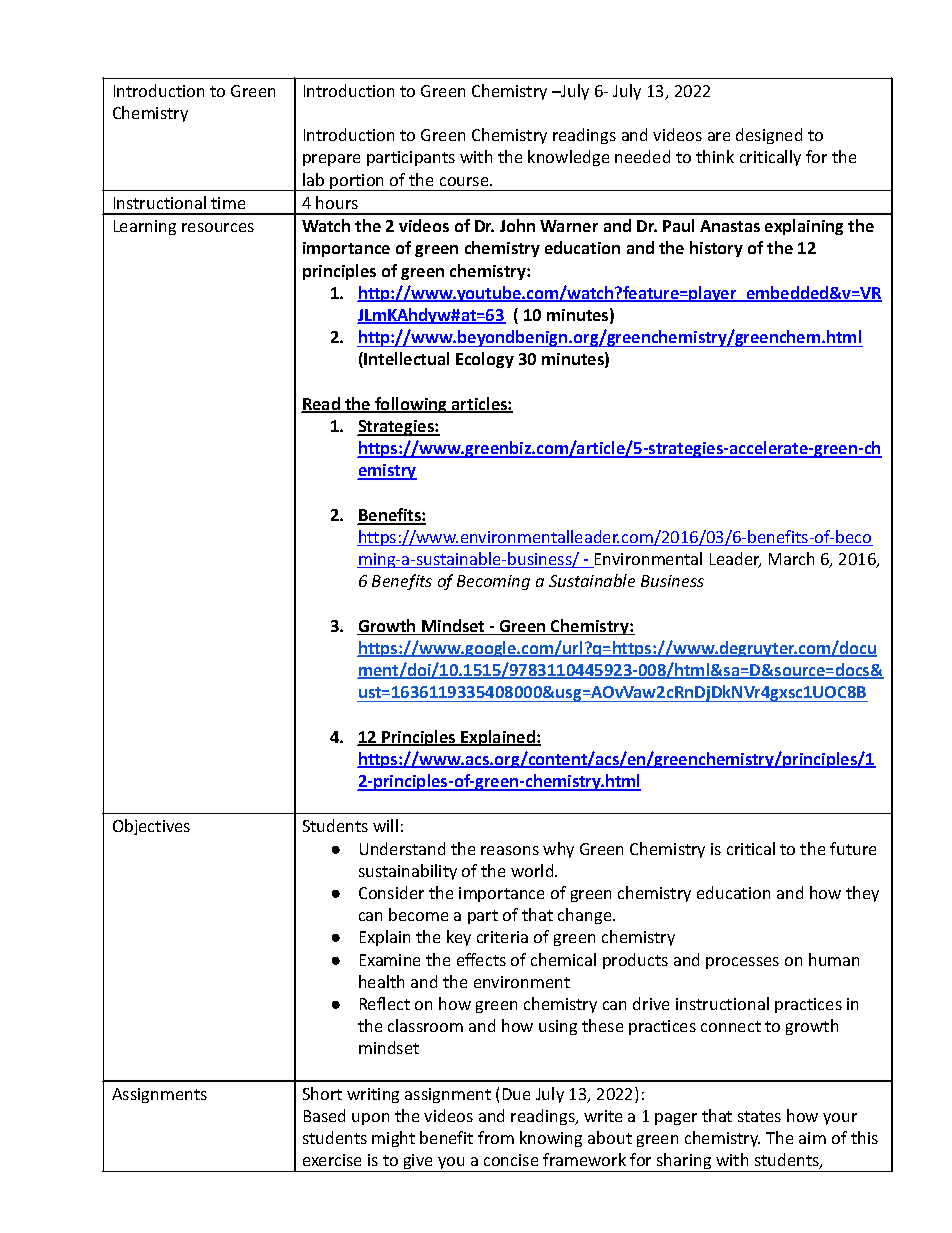  I want to click on Objectives, so click(151, 827).
